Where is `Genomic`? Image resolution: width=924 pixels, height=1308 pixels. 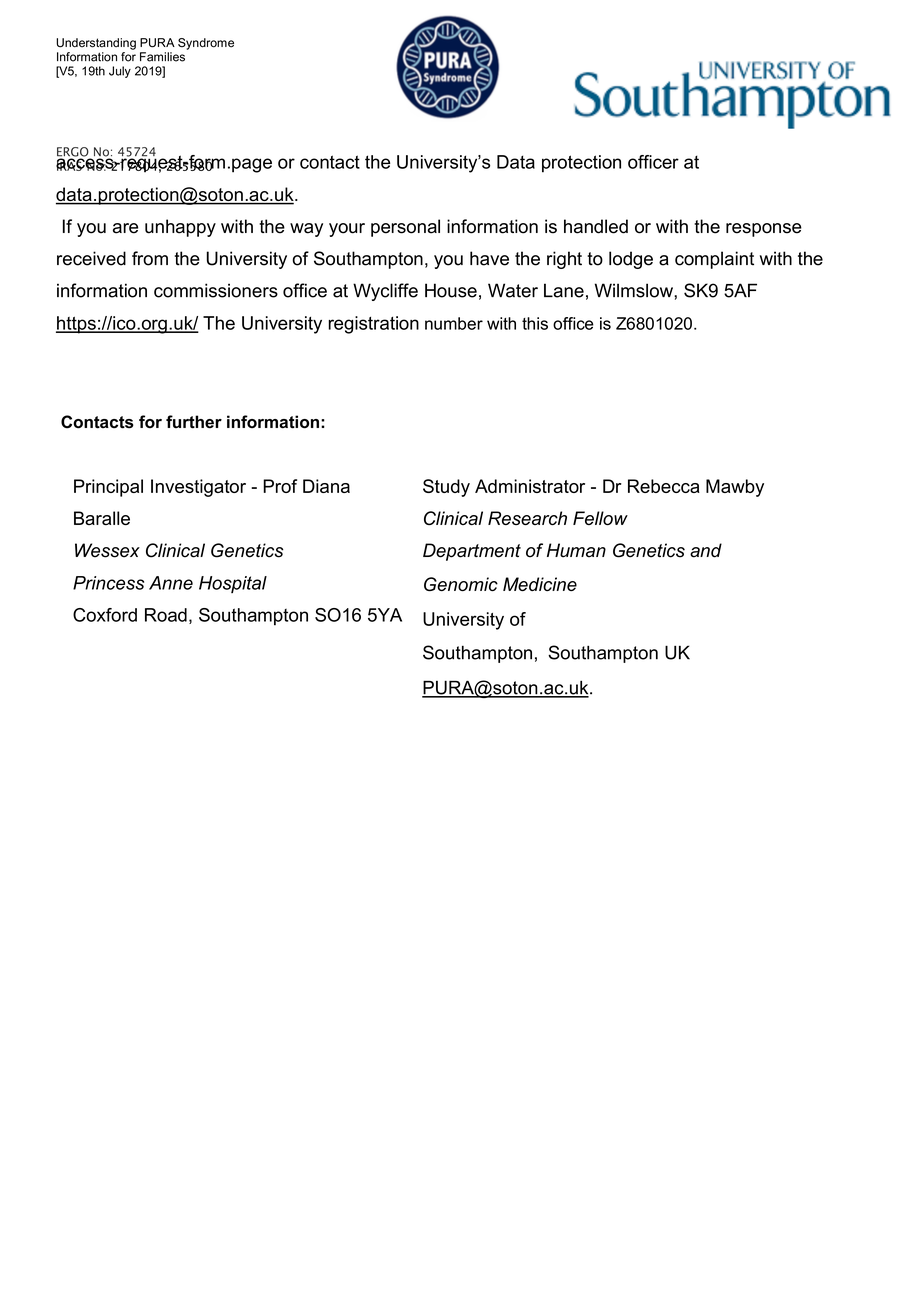
Genomic is located at coordinates (461, 584).
